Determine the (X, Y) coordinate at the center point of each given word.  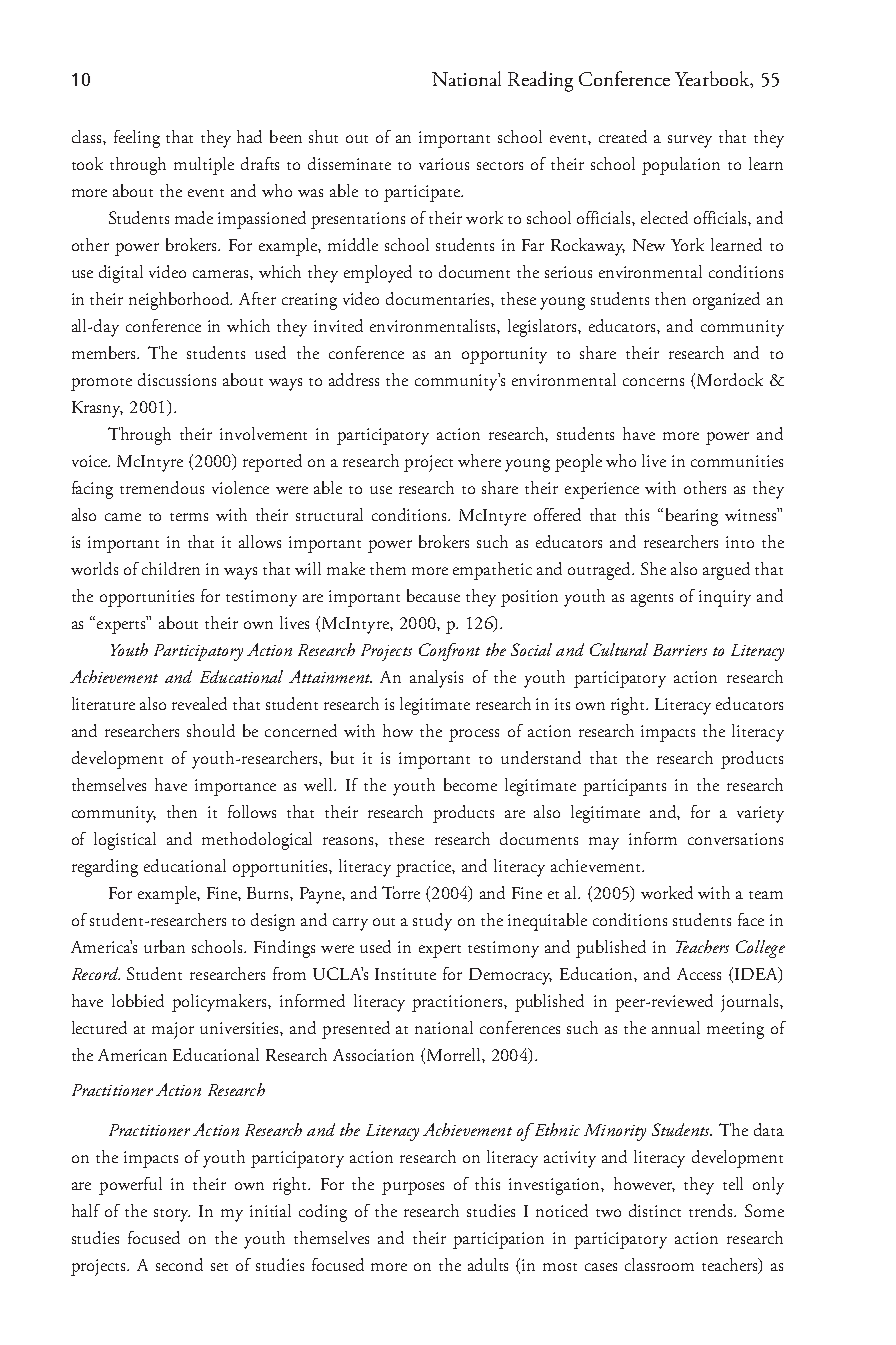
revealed (199, 703)
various (444, 164)
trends (712, 1210)
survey (690, 141)
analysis (436, 679)
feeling (137, 139)
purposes (413, 1188)
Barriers (680, 650)
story (172, 1215)
